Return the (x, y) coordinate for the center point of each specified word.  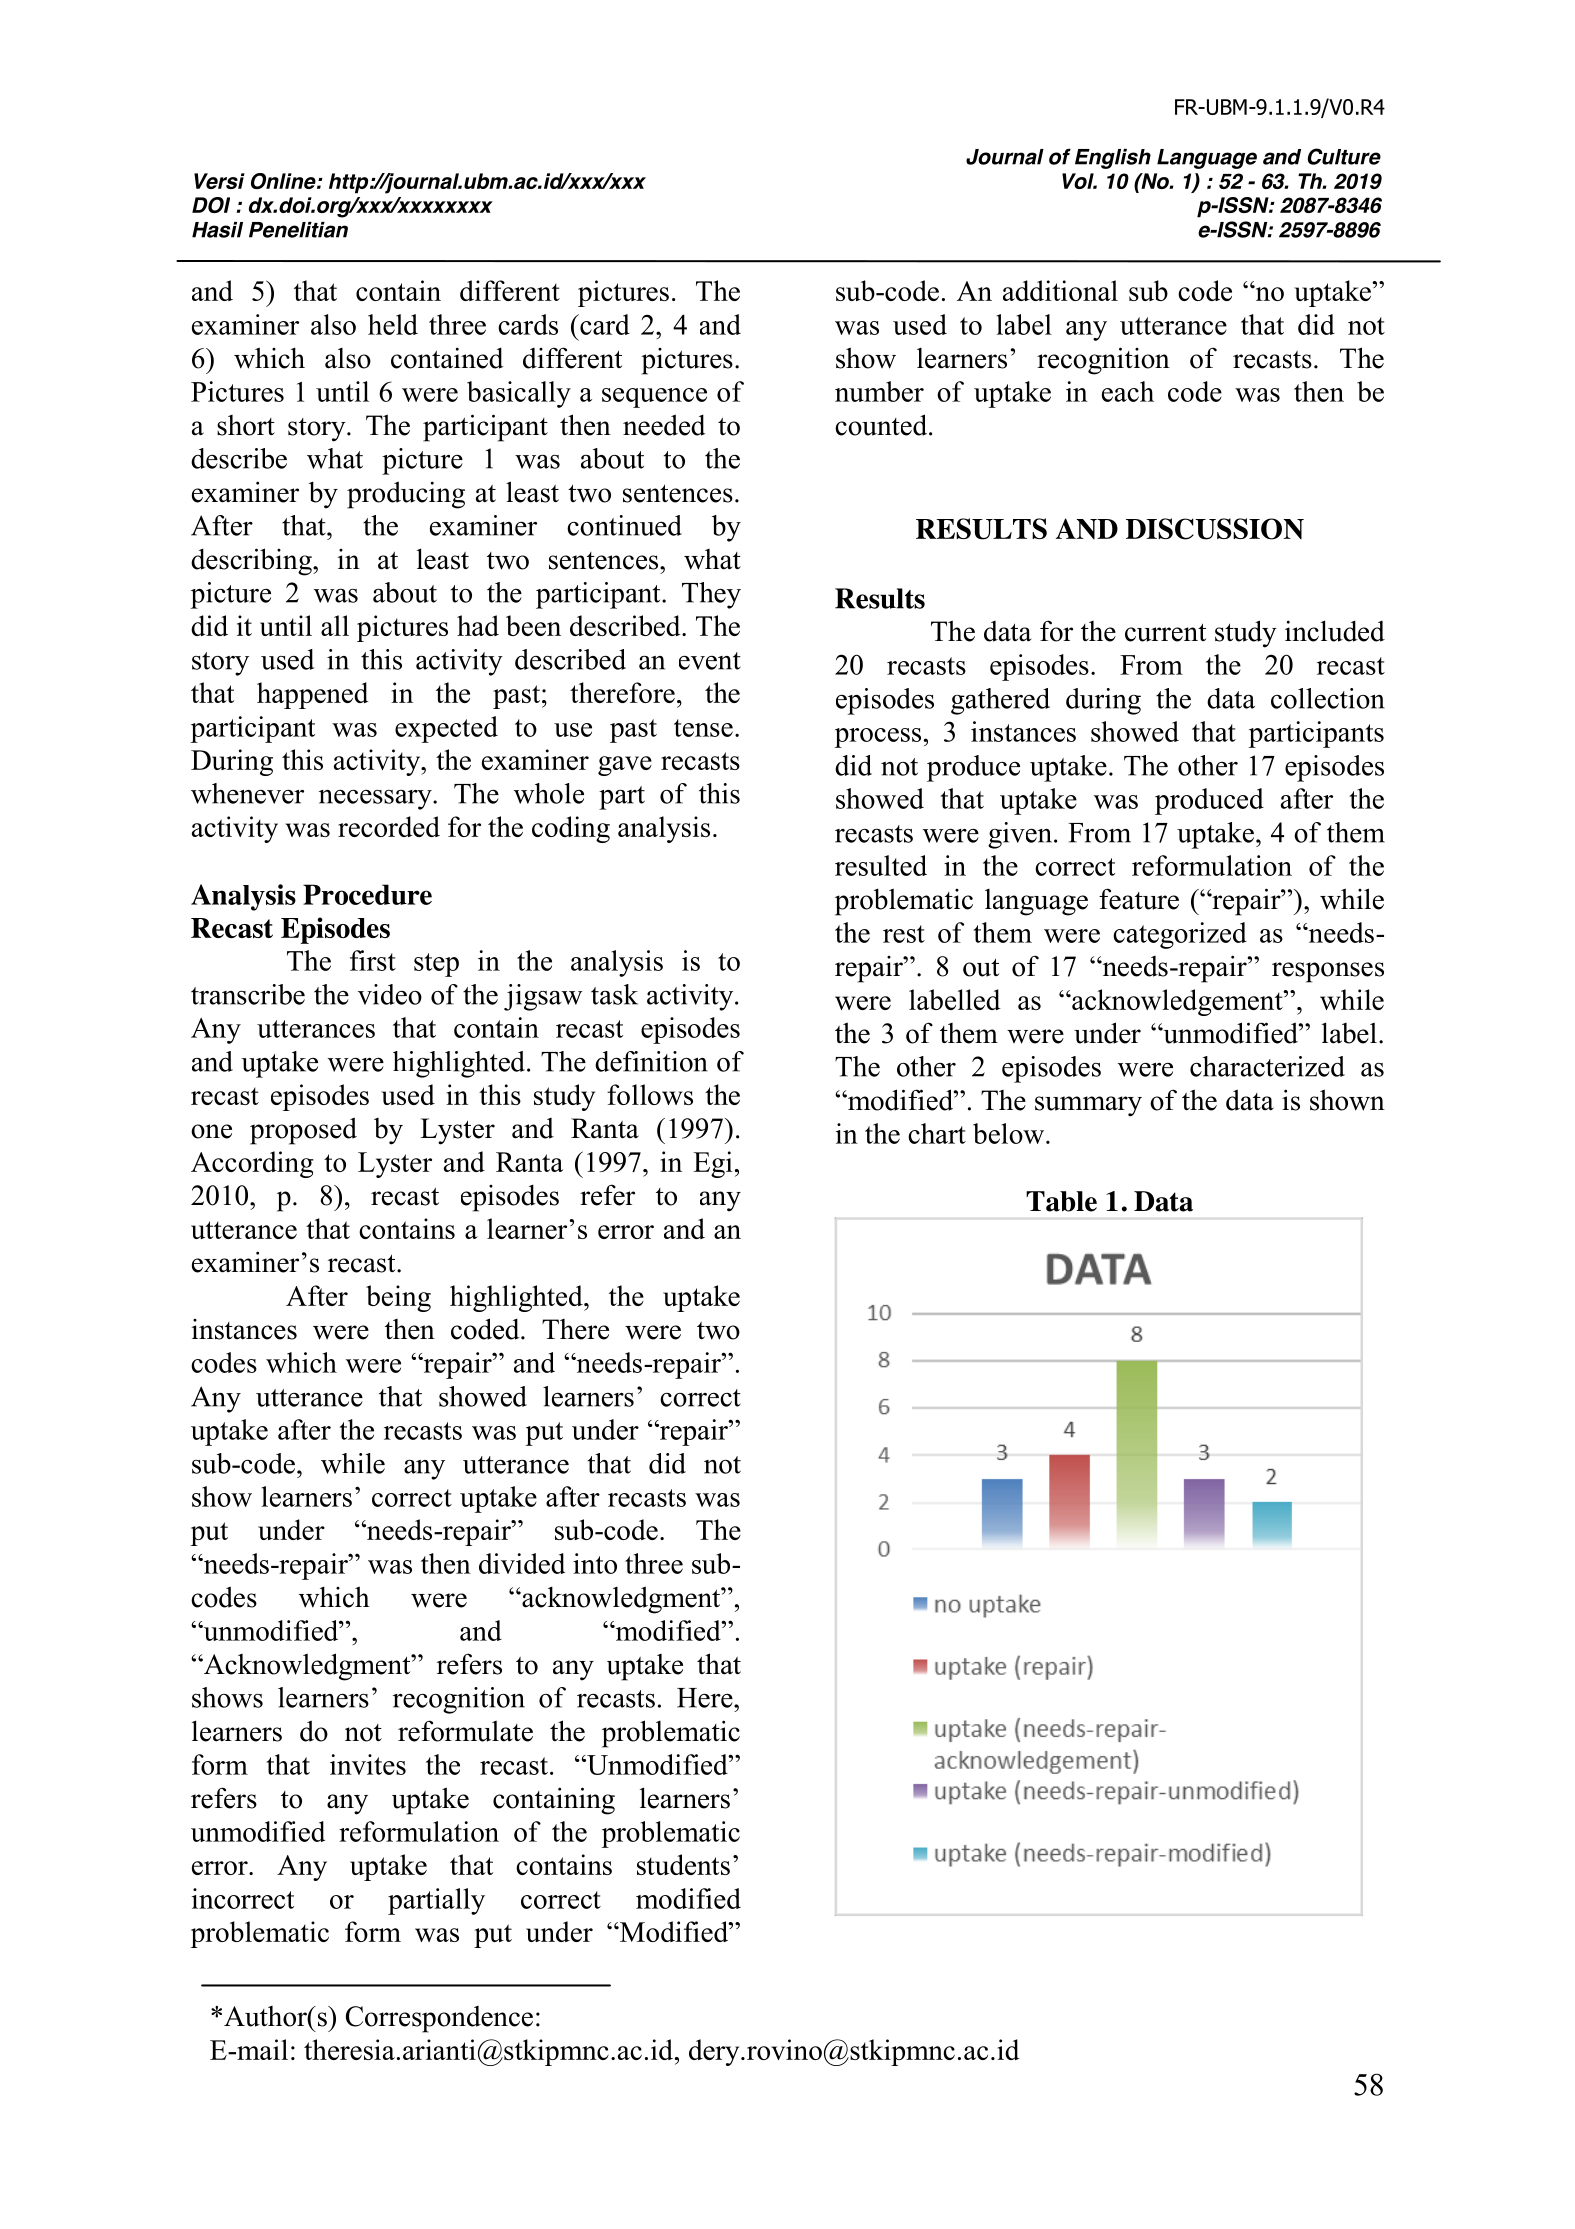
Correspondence (439, 2019)
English (1113, 159)
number (879, 391)
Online (284, 181)
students (683, 1864)
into (595, 1563)
